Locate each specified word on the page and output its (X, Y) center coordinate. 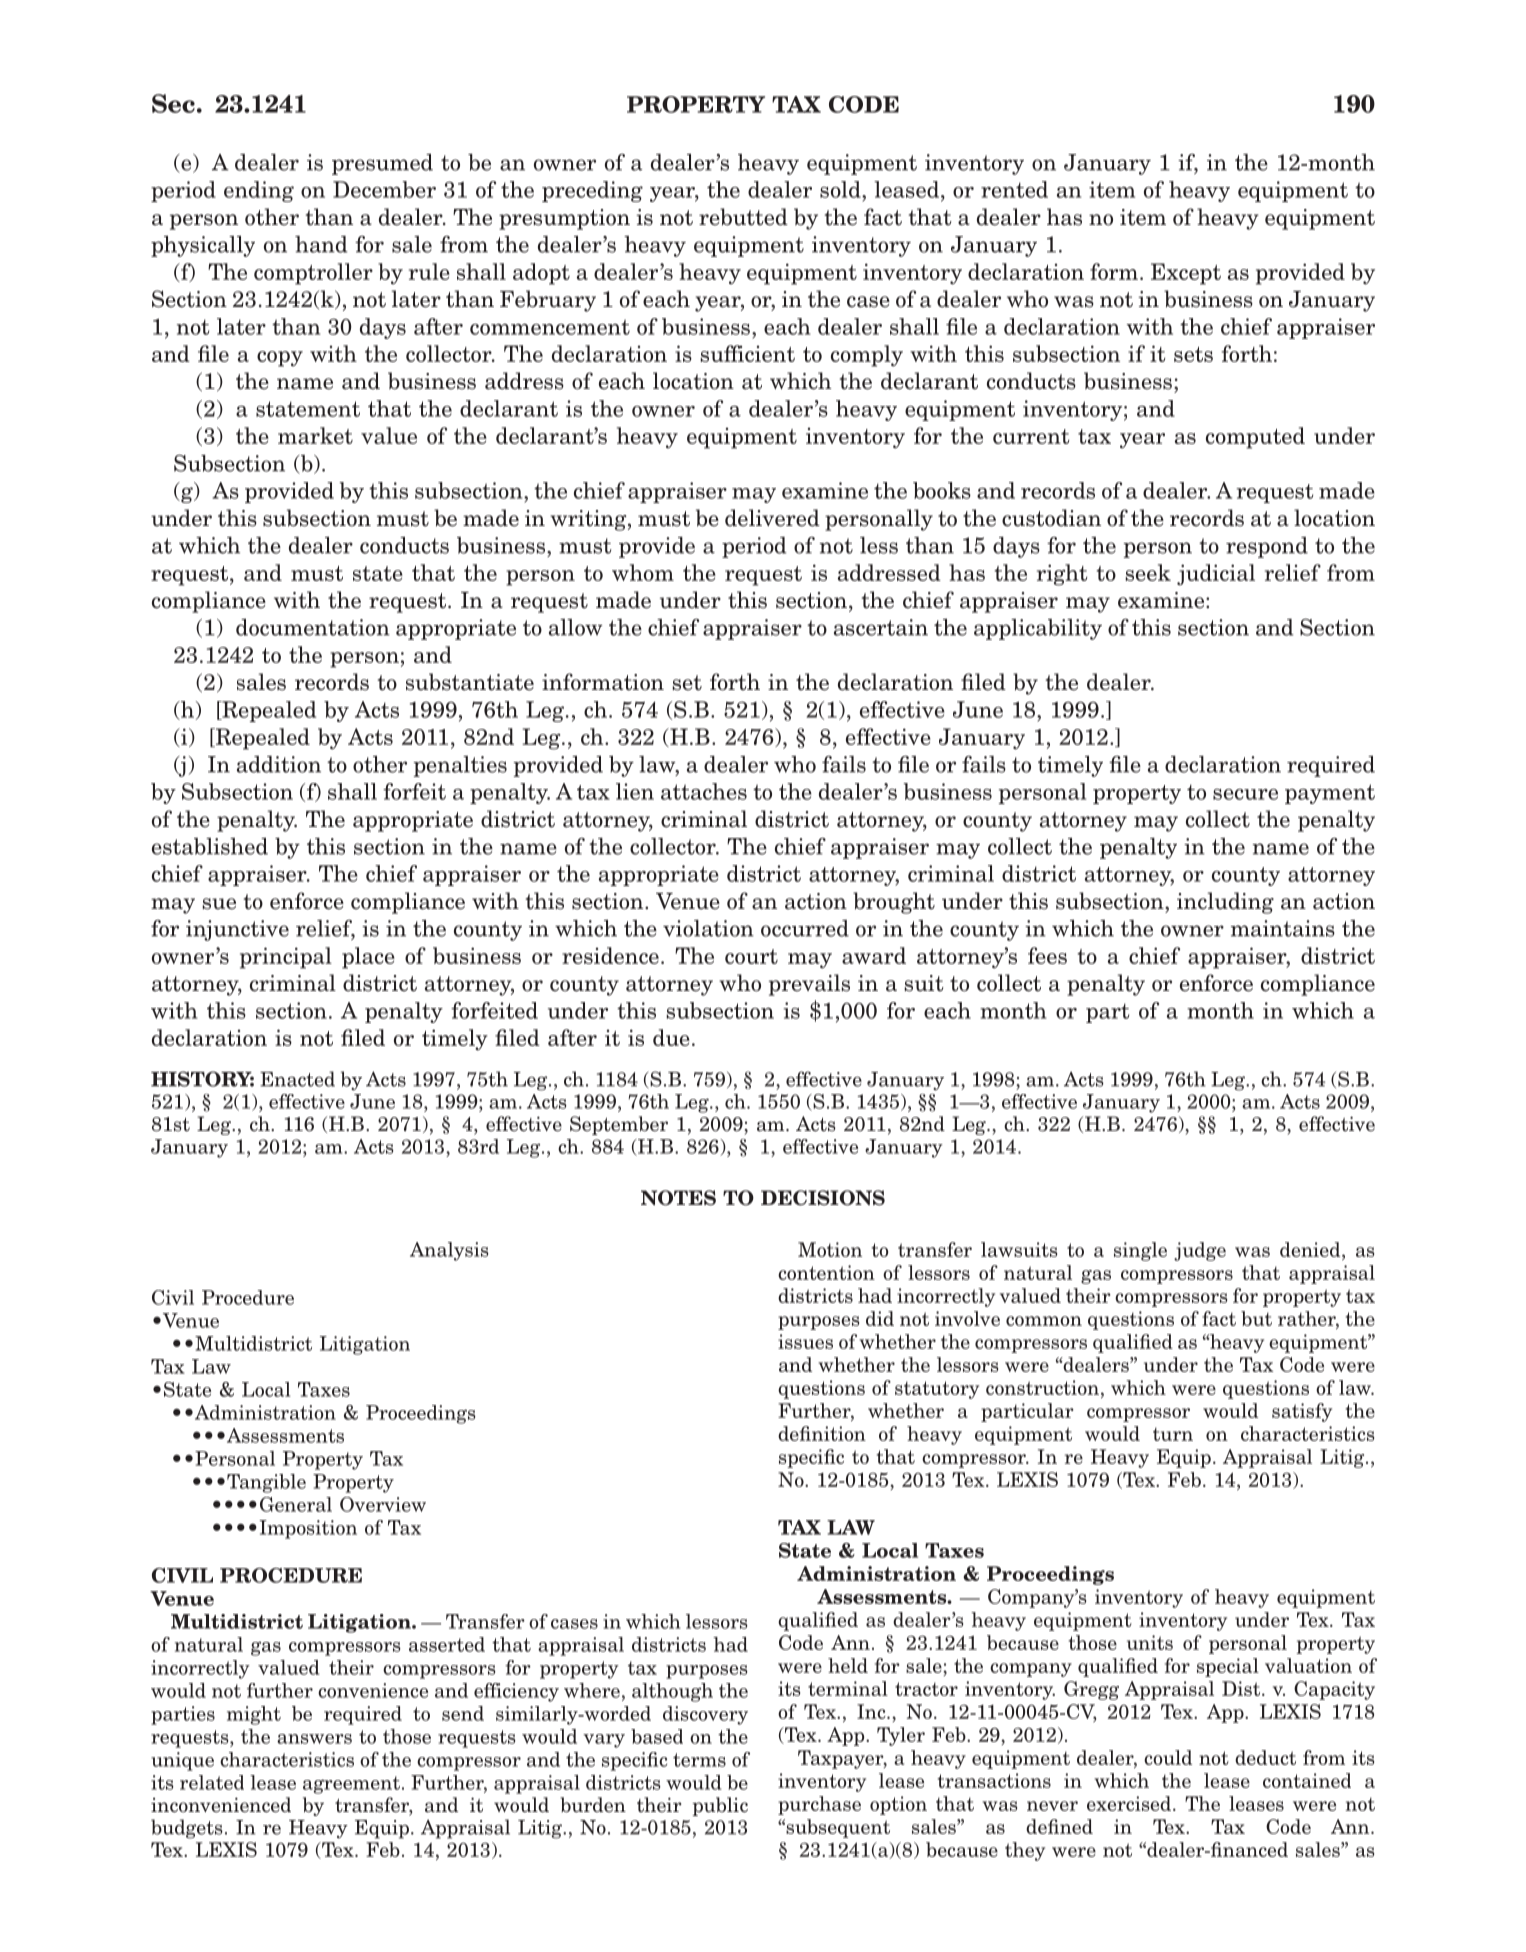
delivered (772, 518)
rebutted (743, 217)
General (296, 1504)
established (210, 846)
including (1225, 903)
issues (805, 1341)
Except (1186, 274)
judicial (1216, 575)
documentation (313, 627)
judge (1200, 1251)
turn (1173, 1434)
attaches (704, 791)
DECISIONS (823, 1198)
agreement (351, 1785)
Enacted (297, 1079)
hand (321, 244)
